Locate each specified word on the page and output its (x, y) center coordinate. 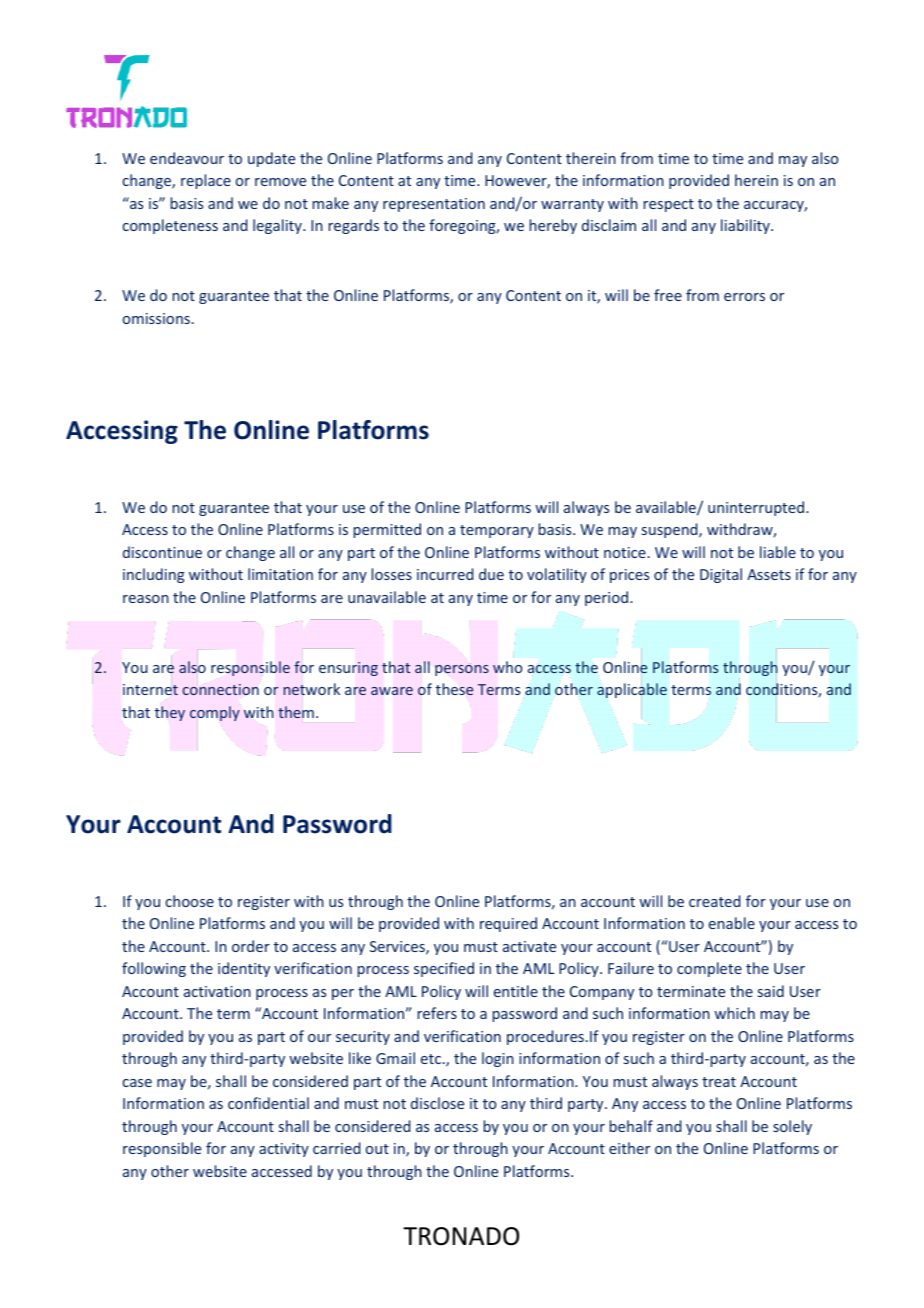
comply (215, 713)
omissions (156, 318)
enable (732, 923)
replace (206, 181)
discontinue (162, 552)
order (251, 946)
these (454, 689)
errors (744, 297)
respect (669, 205)
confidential (268, 1103)
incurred (445, 574)
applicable (632, 690)
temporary (497, 531)
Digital (721, 575)
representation (434, 205)
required (508, 924)
